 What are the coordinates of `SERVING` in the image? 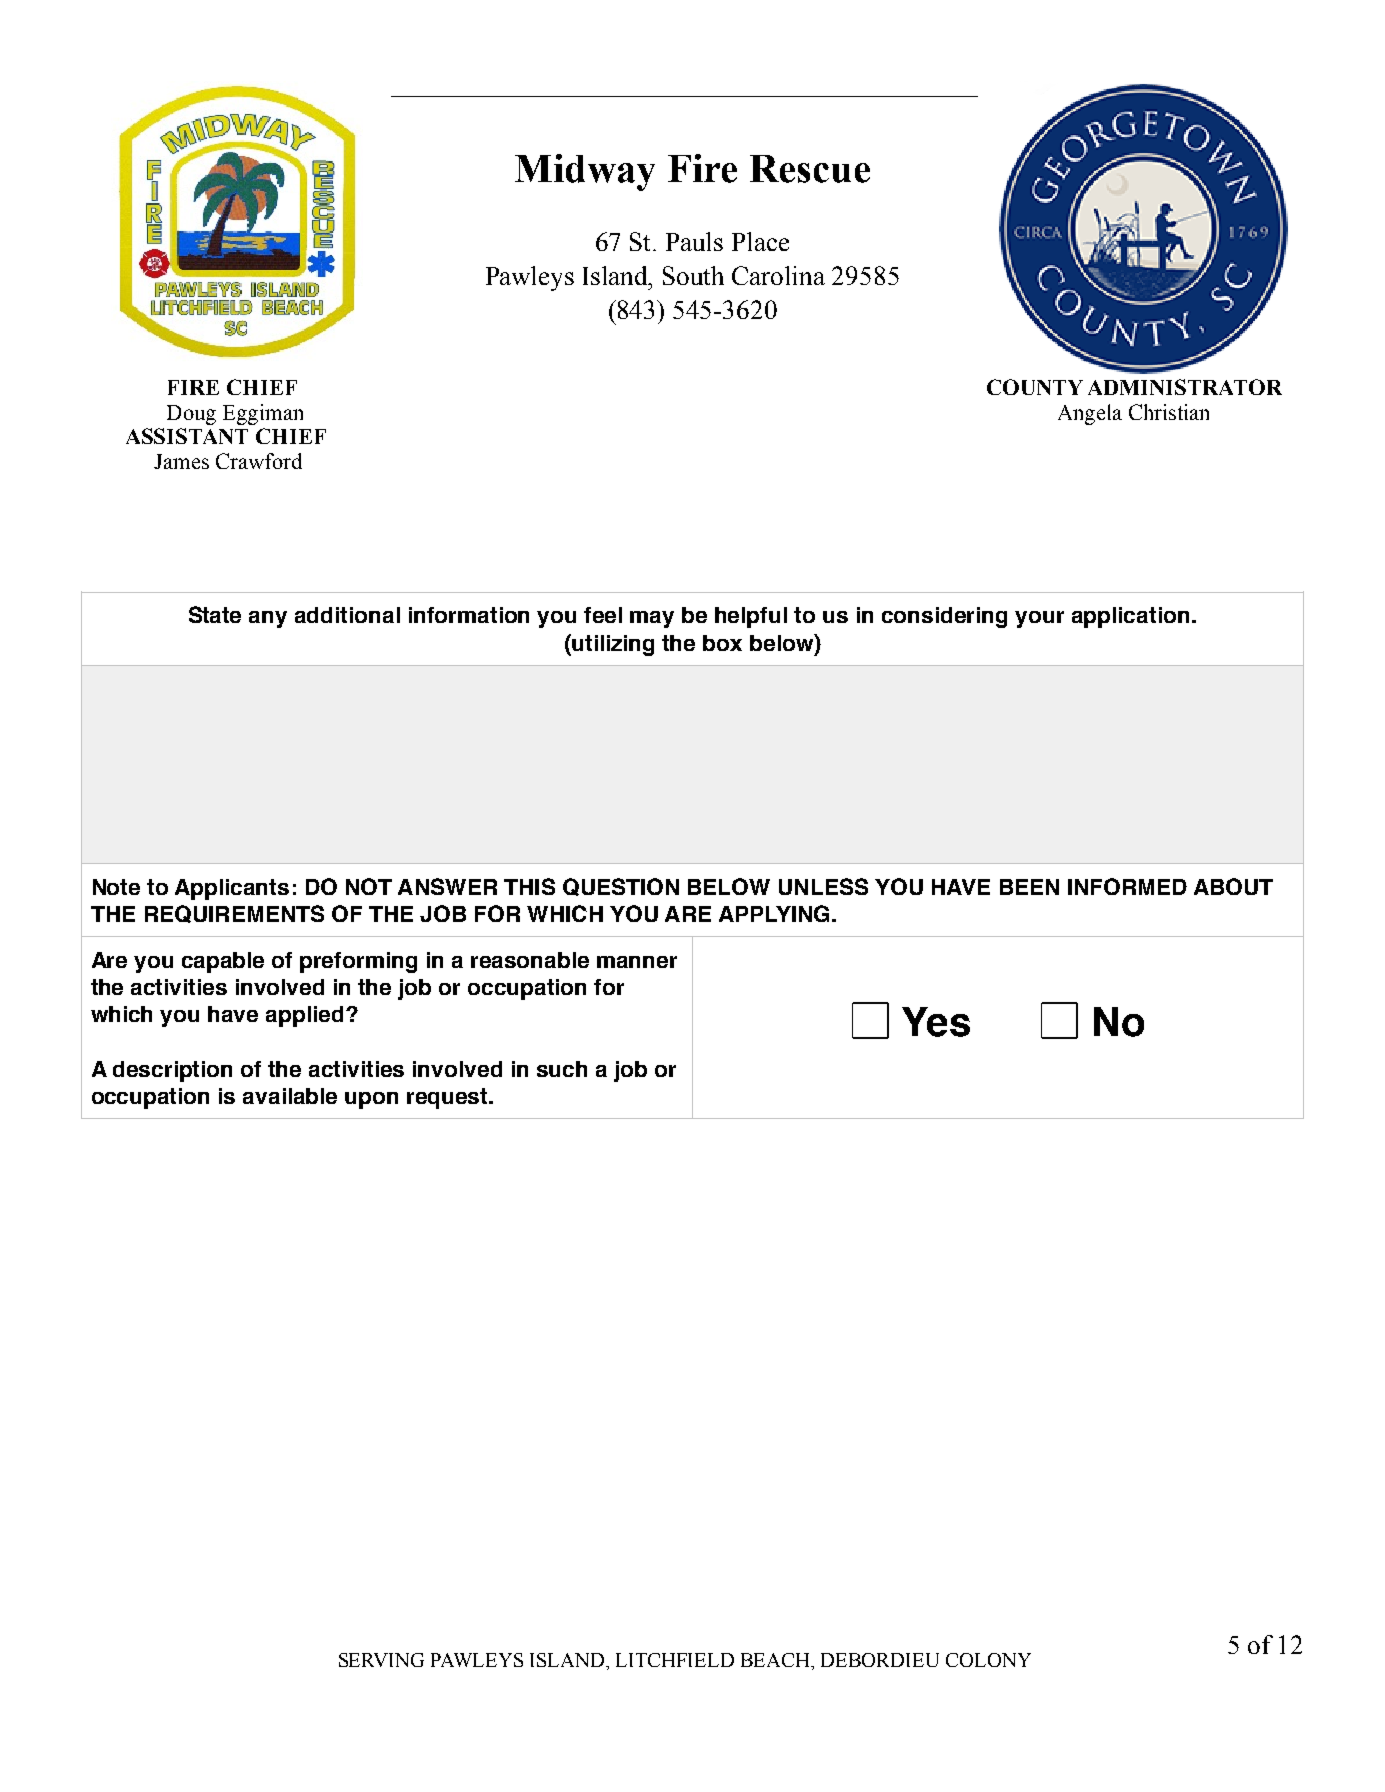 It's located at (381, 1660).
